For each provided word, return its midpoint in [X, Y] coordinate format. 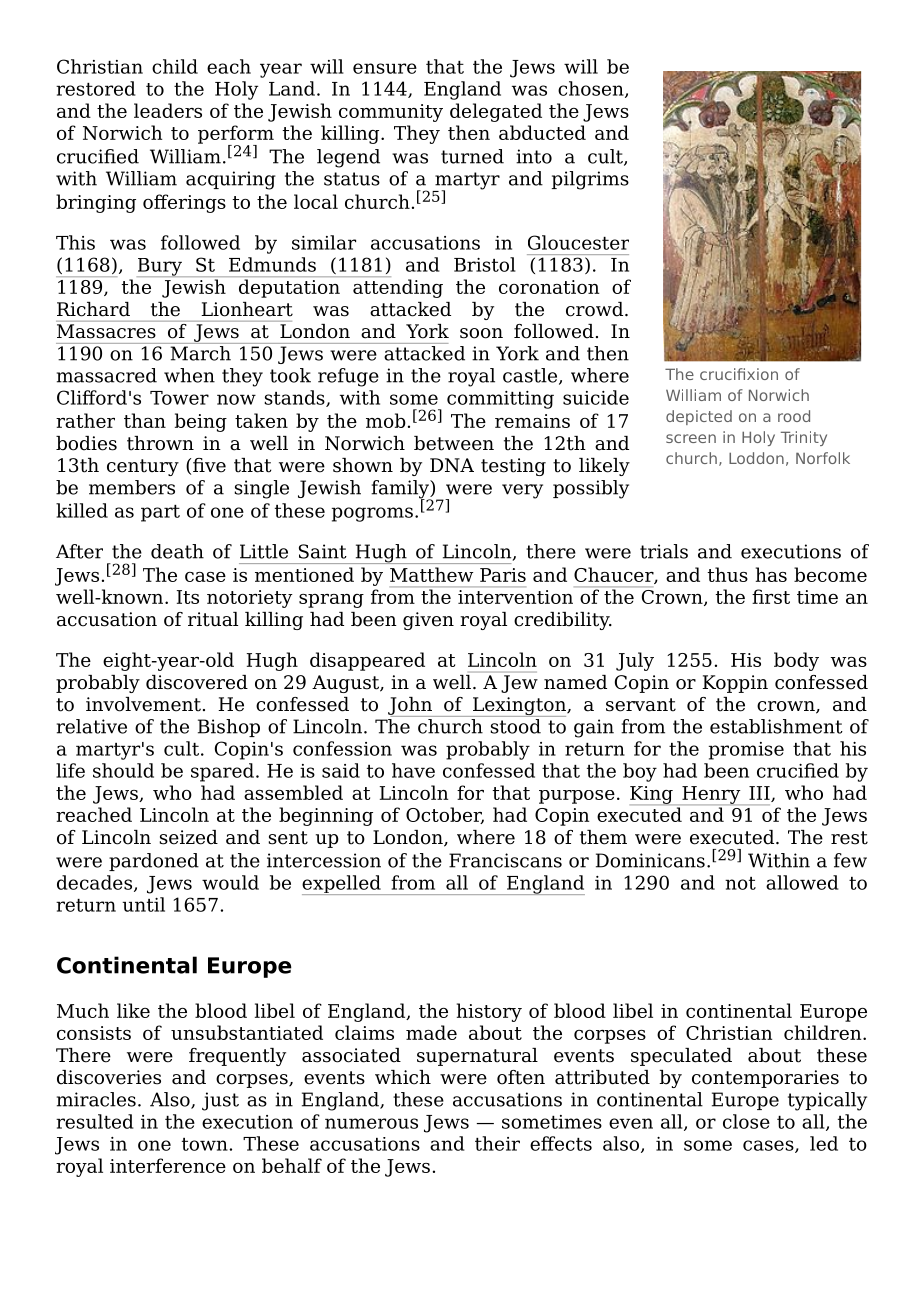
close [746, 1121]
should [123, 770]
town [206, 1144]
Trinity [804, 438]
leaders [168, 110]
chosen [592, 89]
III [760, 794]
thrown [160, 443]
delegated [496, 112]
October [445, 815]
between [454, 443]
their [497, 1143]
